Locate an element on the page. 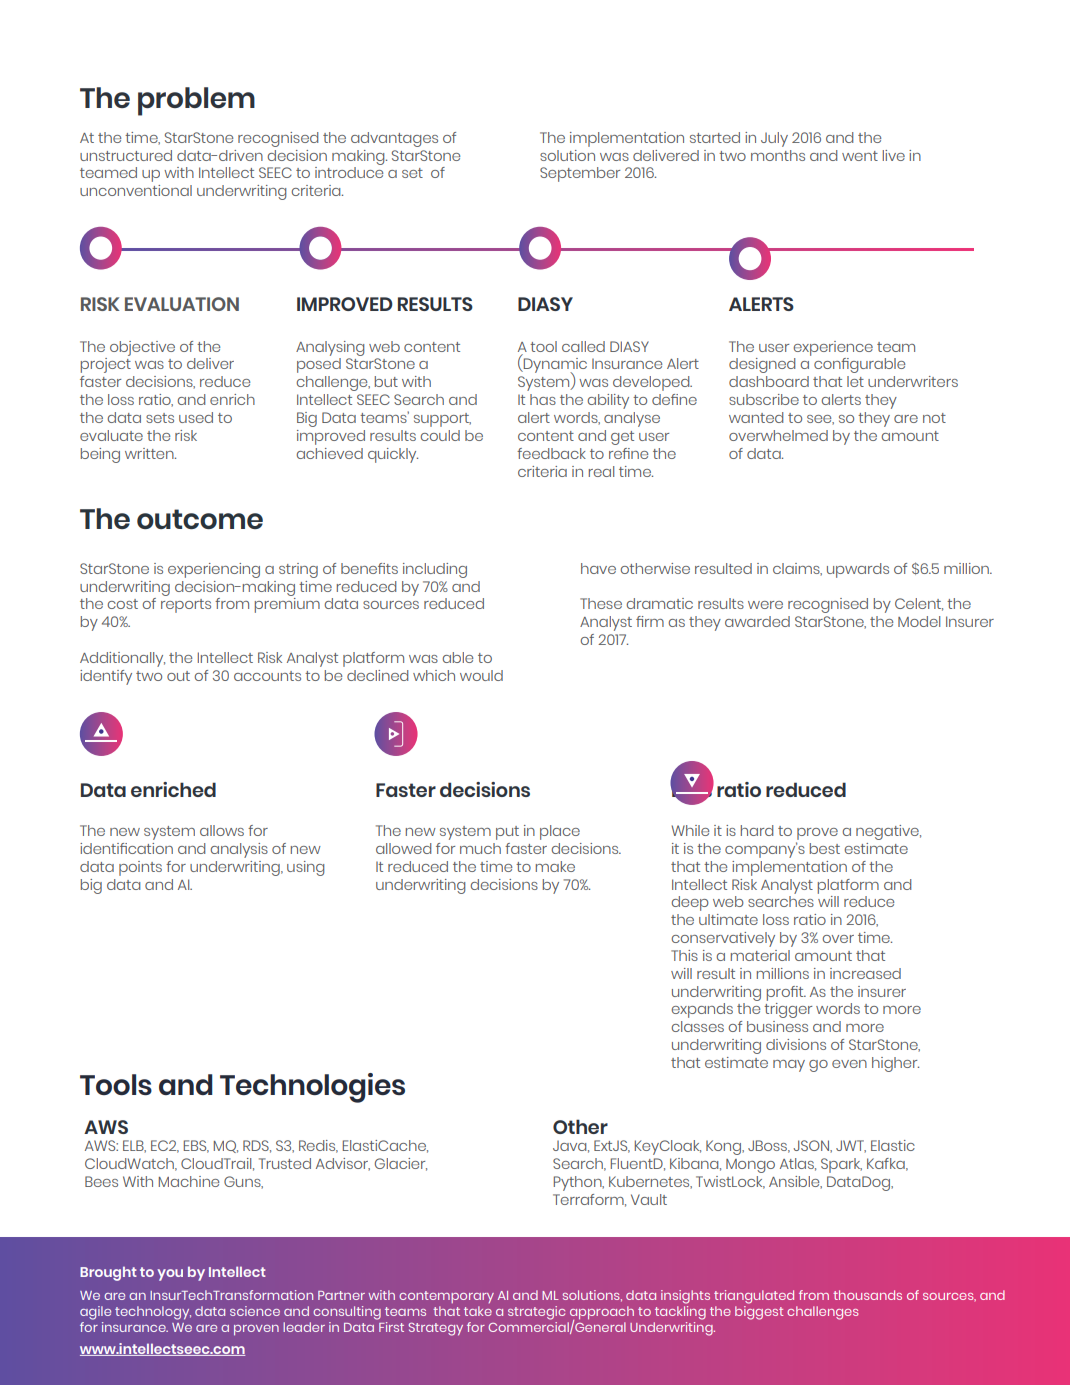 Image resolution: width=1070 pixels, height=1385 pixels. you is located at coordinates (170, 1275).
